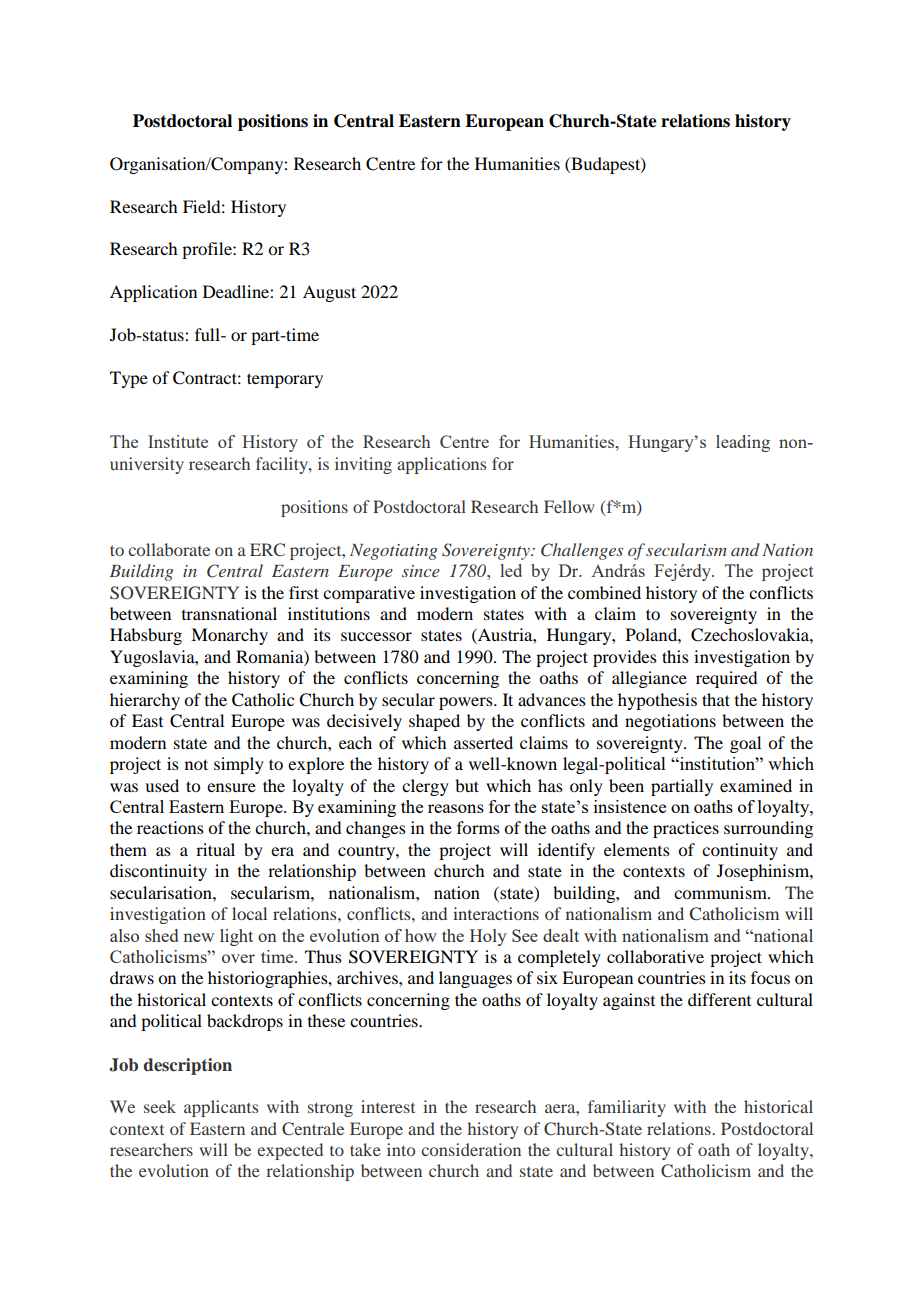 This page has width=924, height=1308. Describe the element at coordinates (221, 1108) in the page. I see `applicants` at that location.
